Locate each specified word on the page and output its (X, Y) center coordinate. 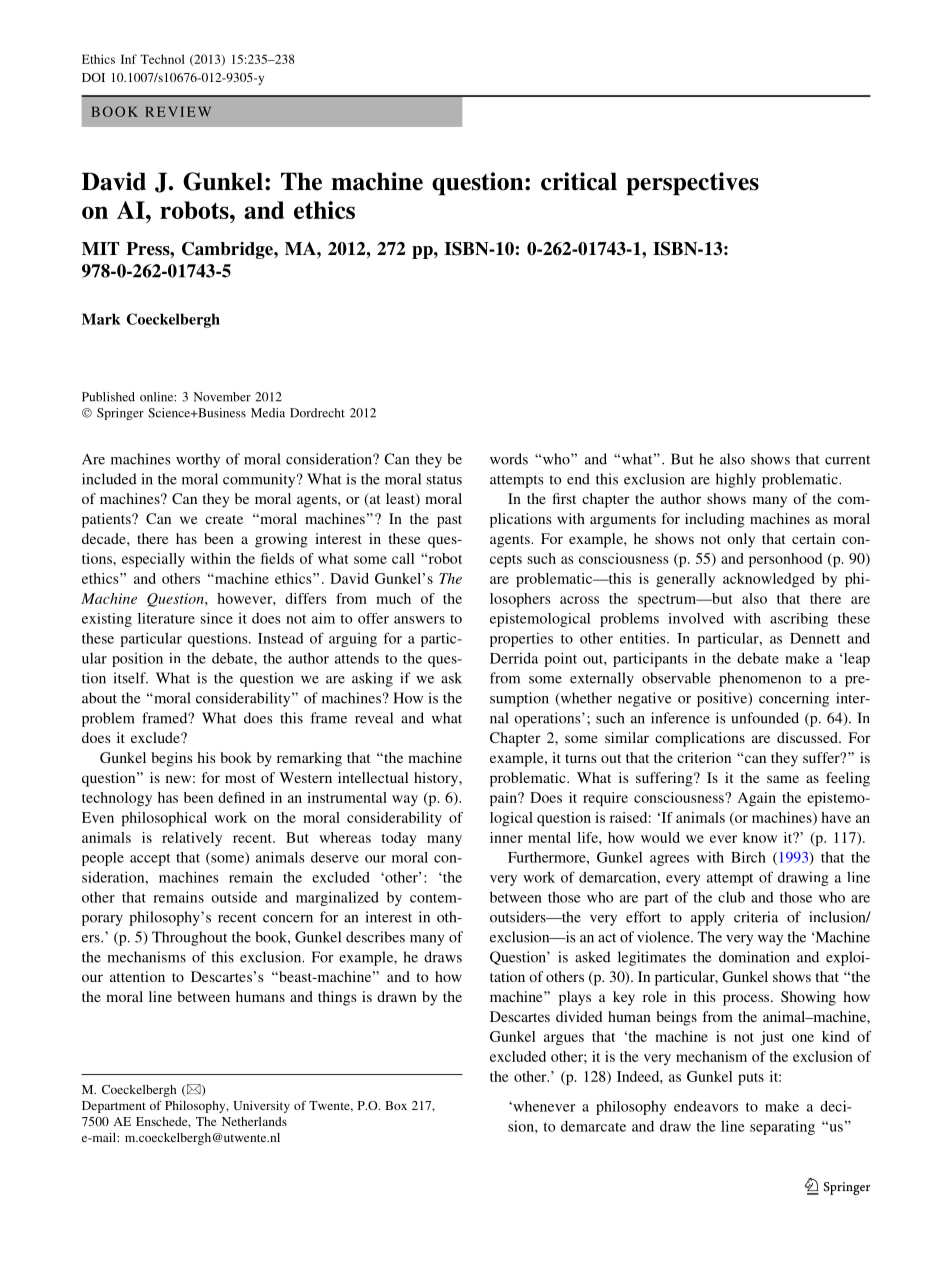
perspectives (692, 184)
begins (172, 759)
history (437, 779)
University (261, 1107)
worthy (198, 460)
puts (751, 1079)
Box (396, 1105)
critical (579, 181)
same (783, 779)
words (509, 459)
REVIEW (178, 112)
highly (736, 480)
